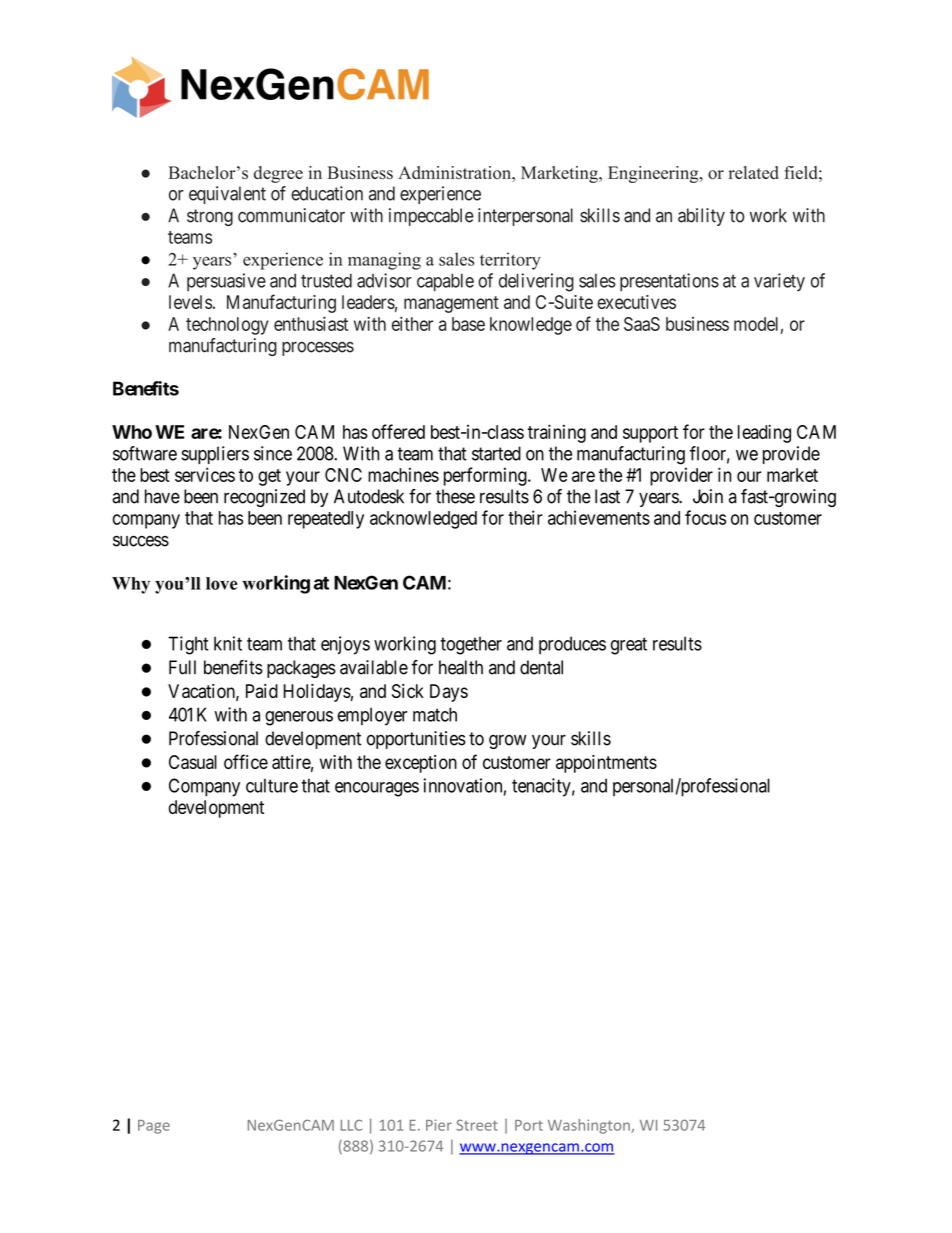 The width and height of the document is (952, 1233). Describe the element at coordinates (228, 643) in the document. I see `knit` at that location.
